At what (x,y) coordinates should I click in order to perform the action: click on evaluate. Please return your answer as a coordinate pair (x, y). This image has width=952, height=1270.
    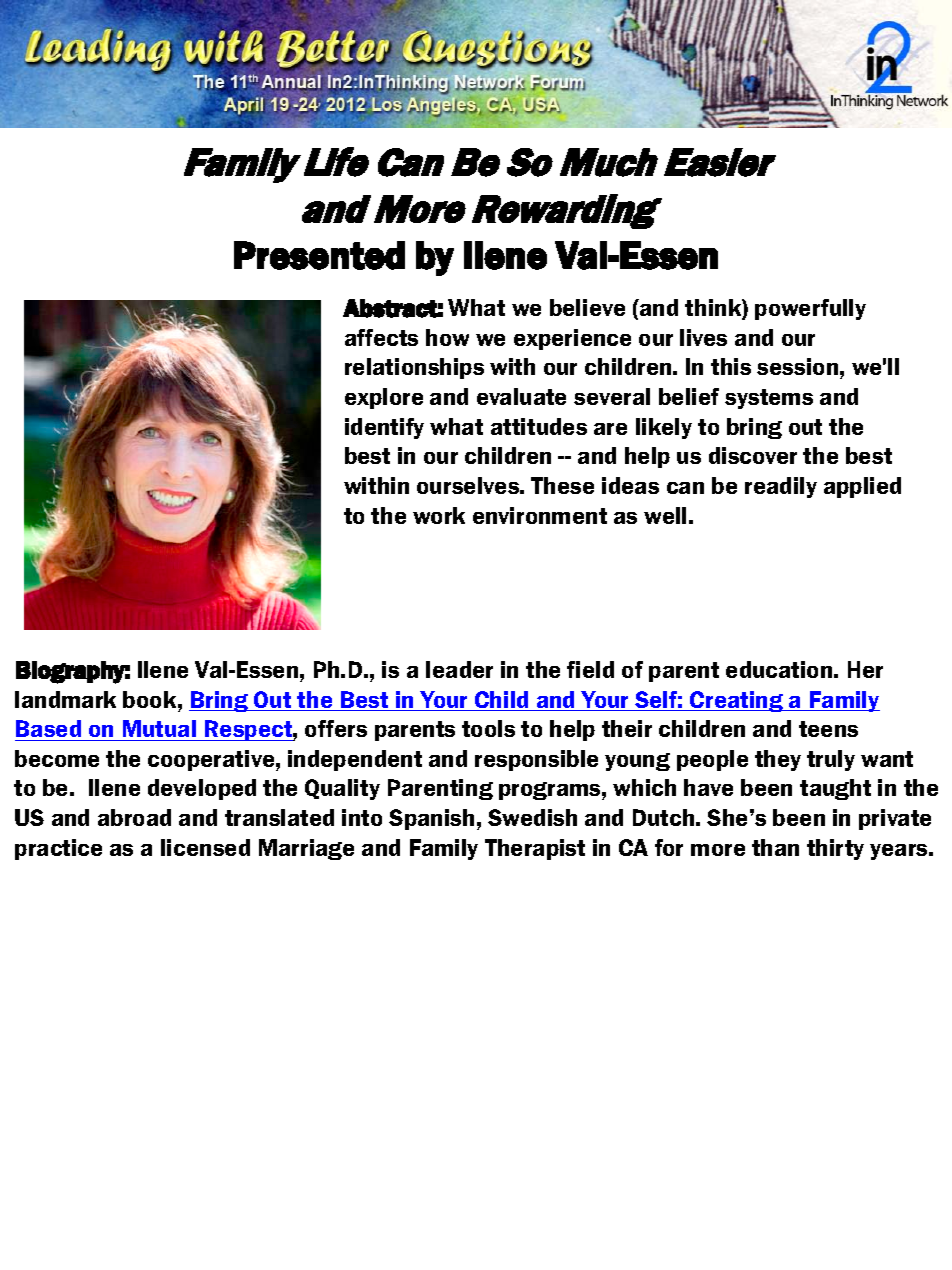
    Looking at the image, I should click on (521, 396).
